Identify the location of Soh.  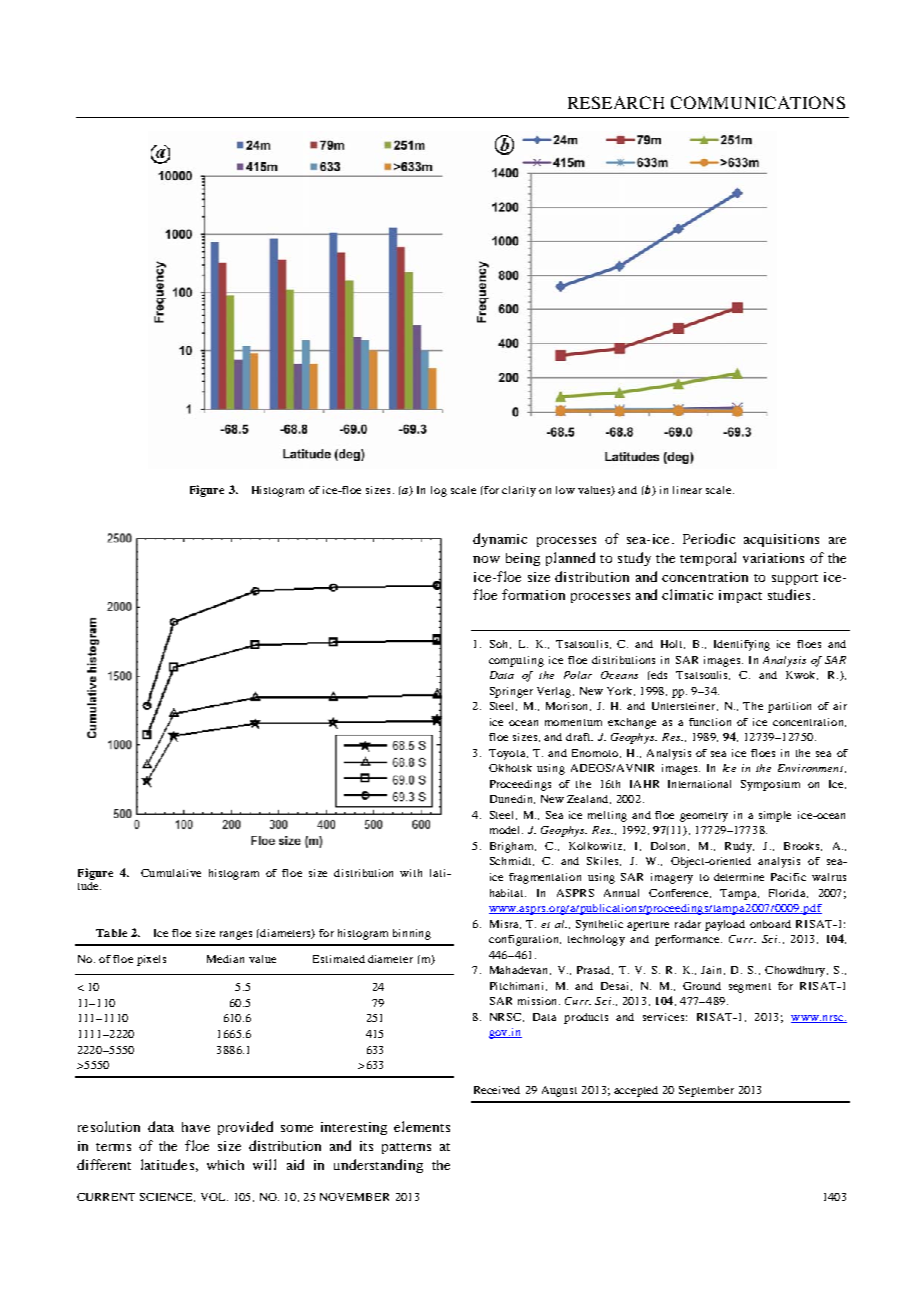
(500, 644).
